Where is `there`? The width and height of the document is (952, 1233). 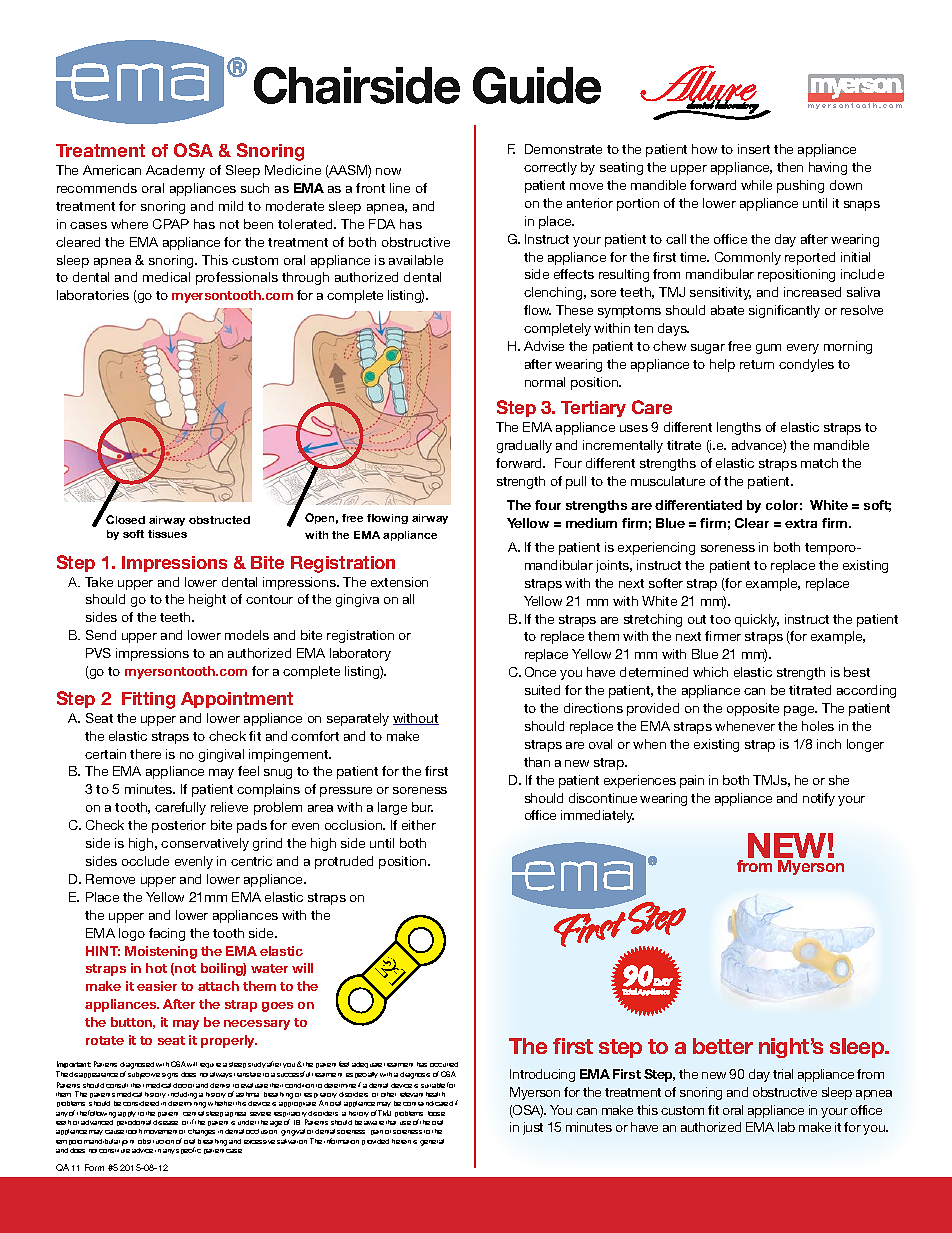 there is located at coordinates (145, 754).
